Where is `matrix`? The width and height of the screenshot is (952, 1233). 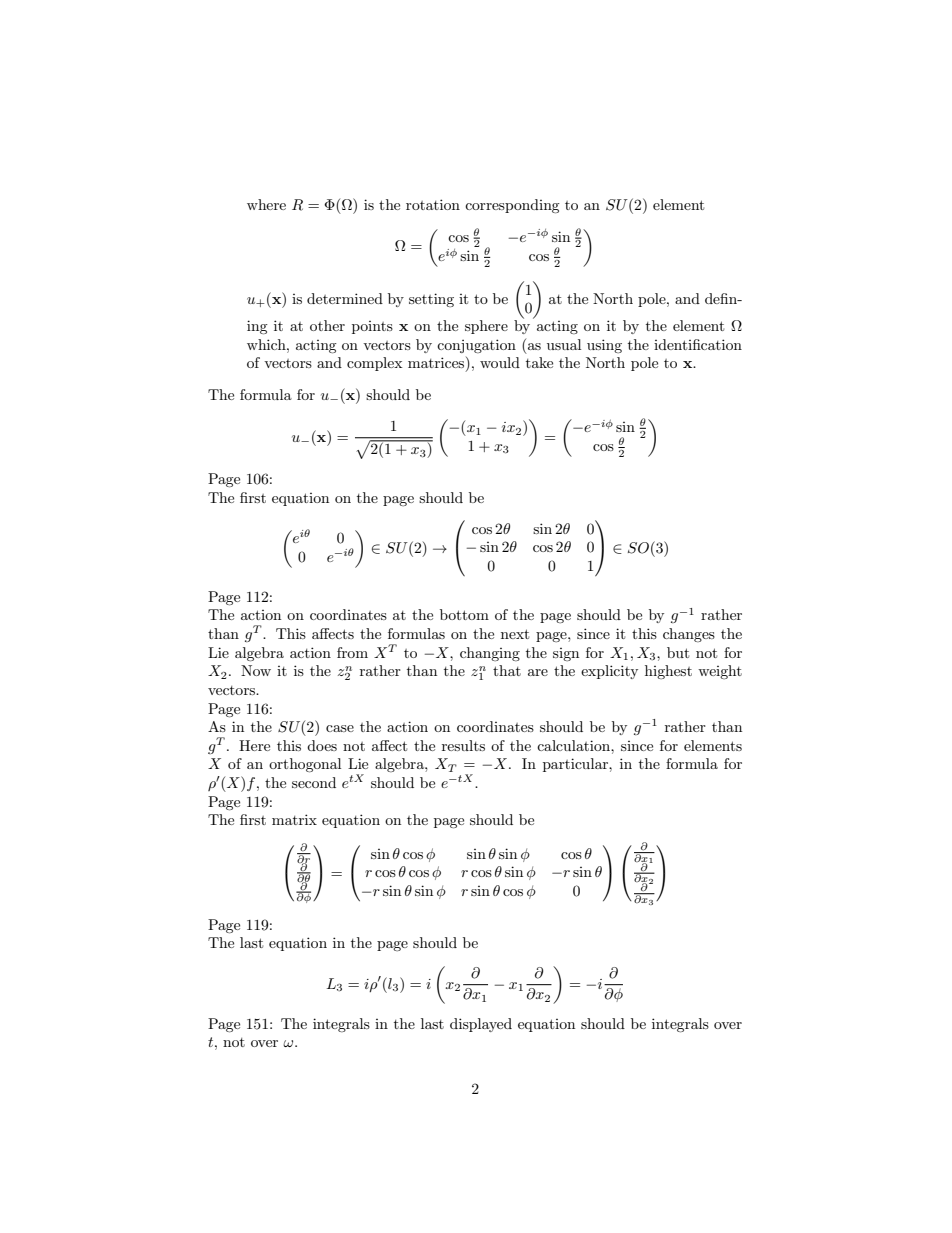 matrix is located at coordinates (294, 819).
